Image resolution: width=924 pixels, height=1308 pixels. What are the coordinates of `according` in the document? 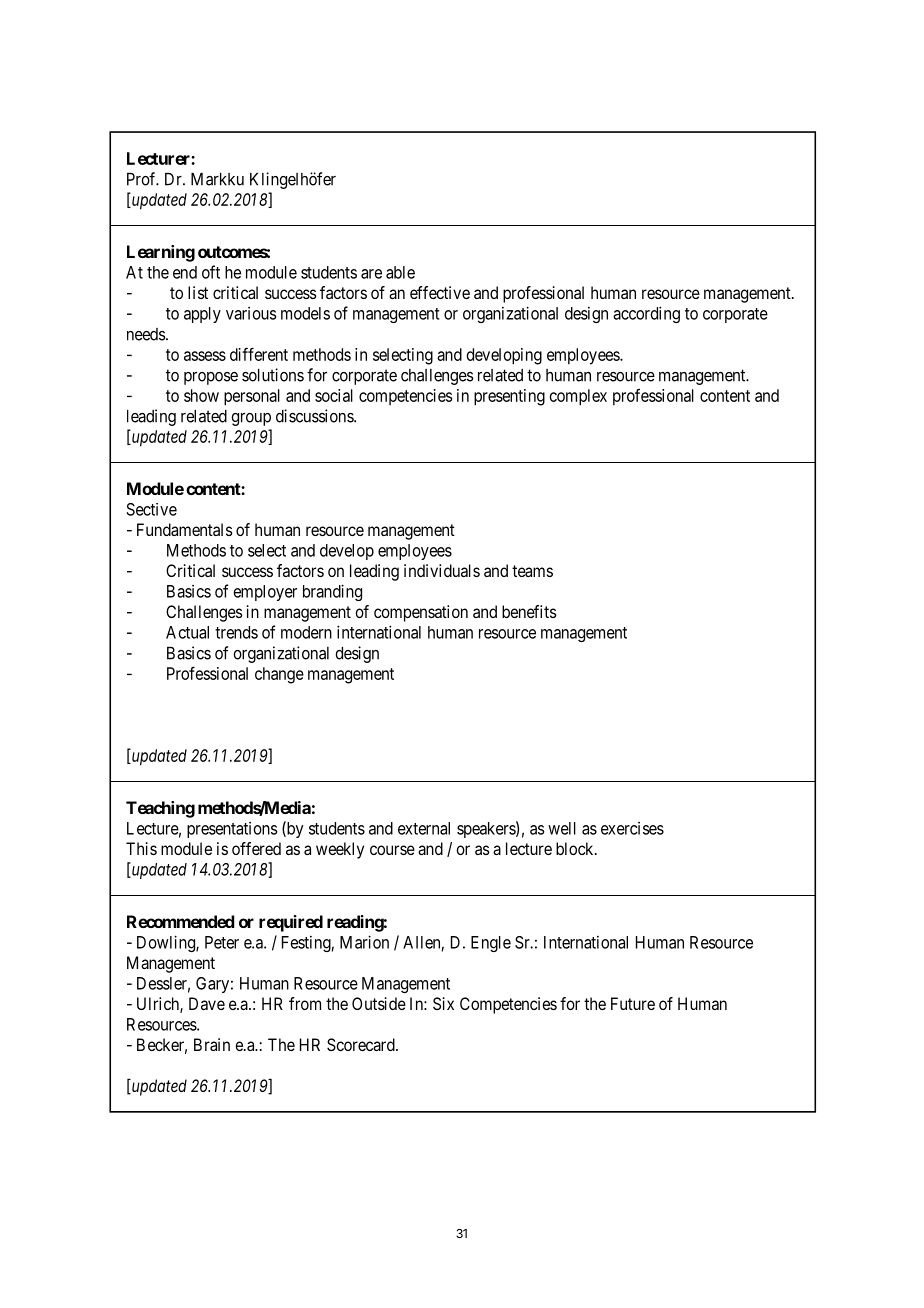 It's located at (646, 314).
